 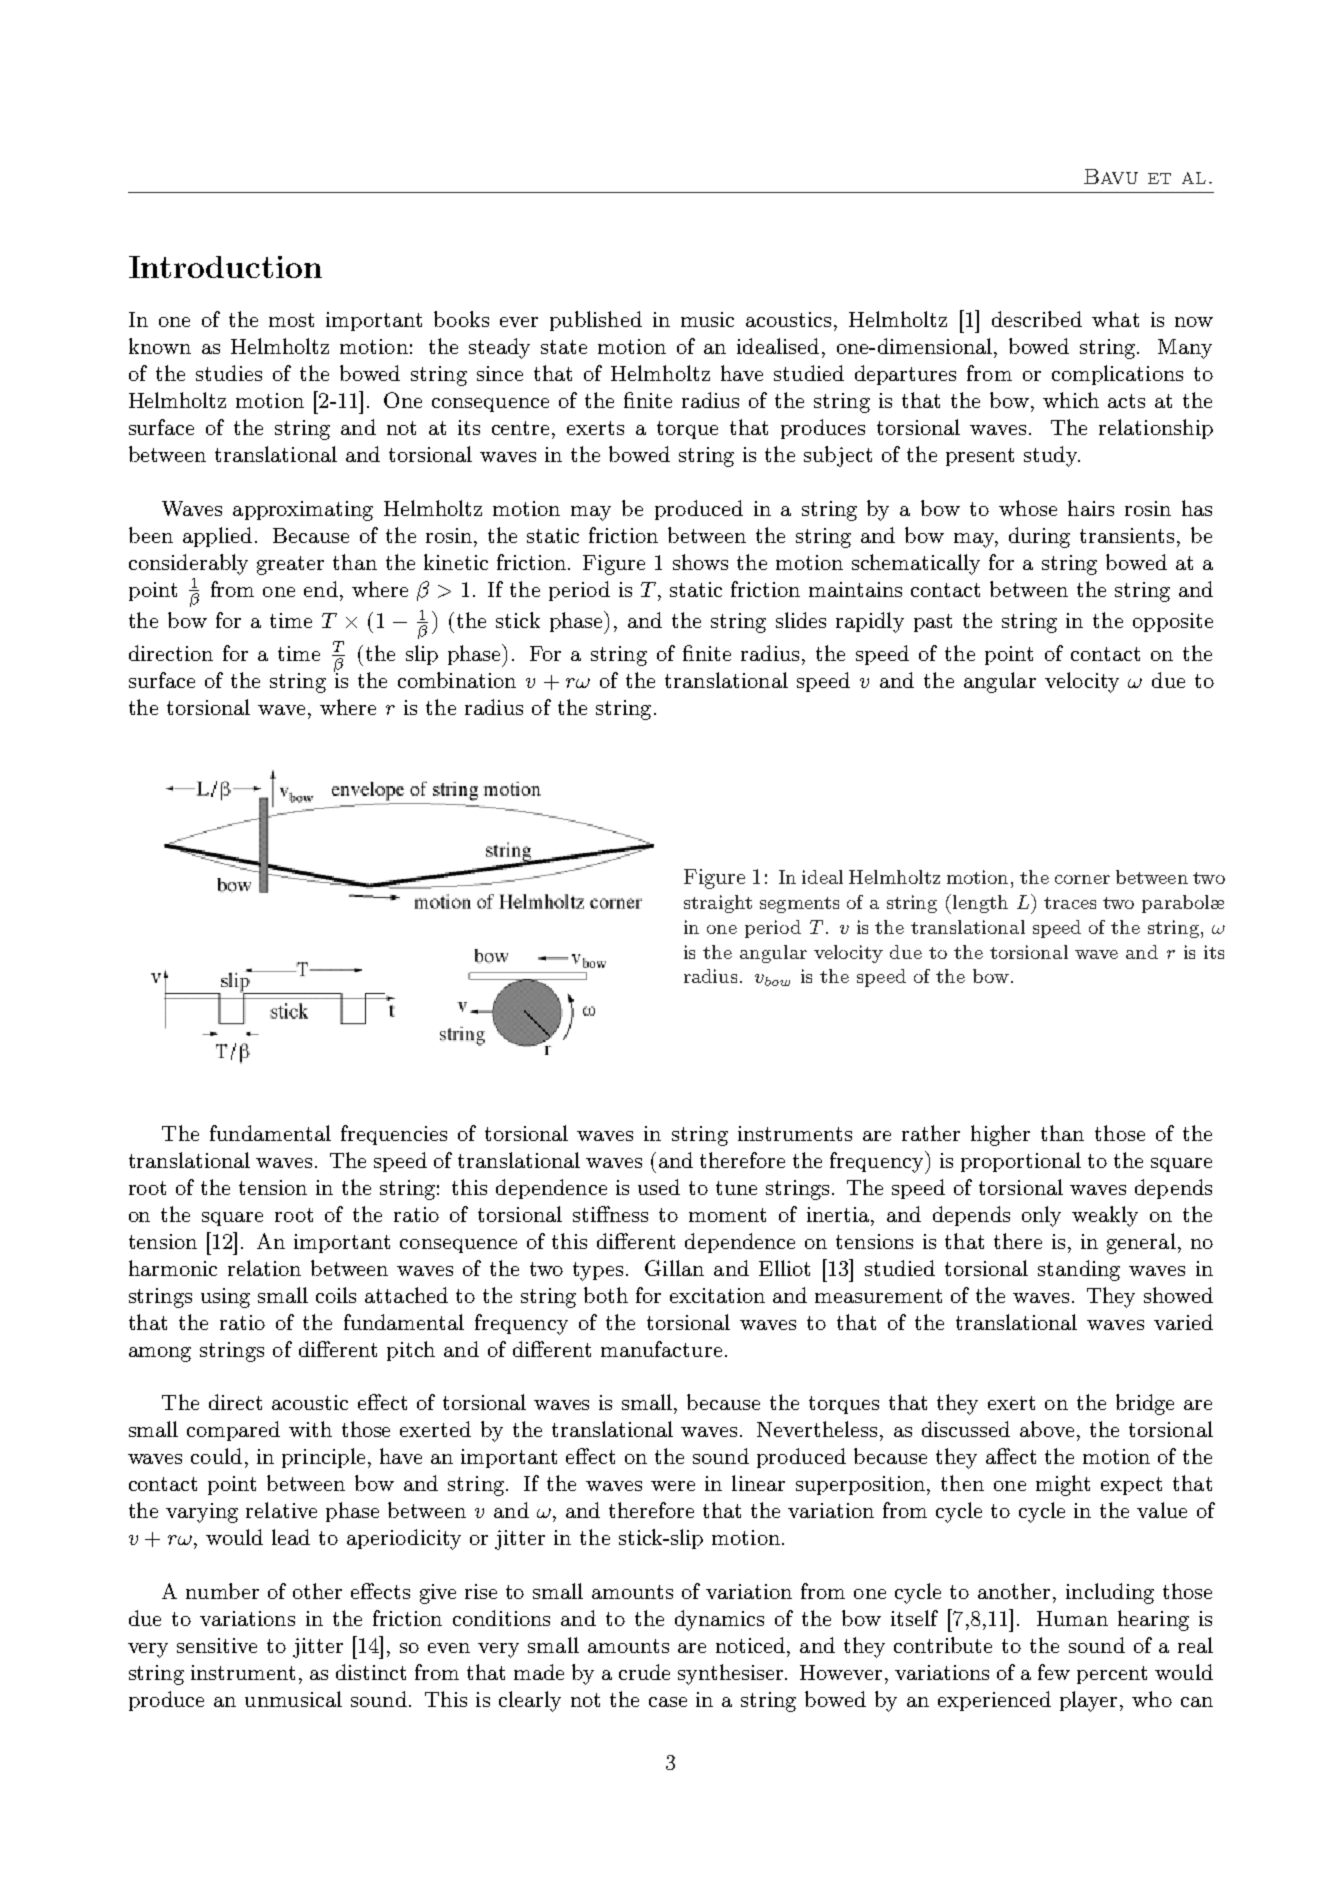 I want to click on frequencies, so click(x=394, y=1135).
